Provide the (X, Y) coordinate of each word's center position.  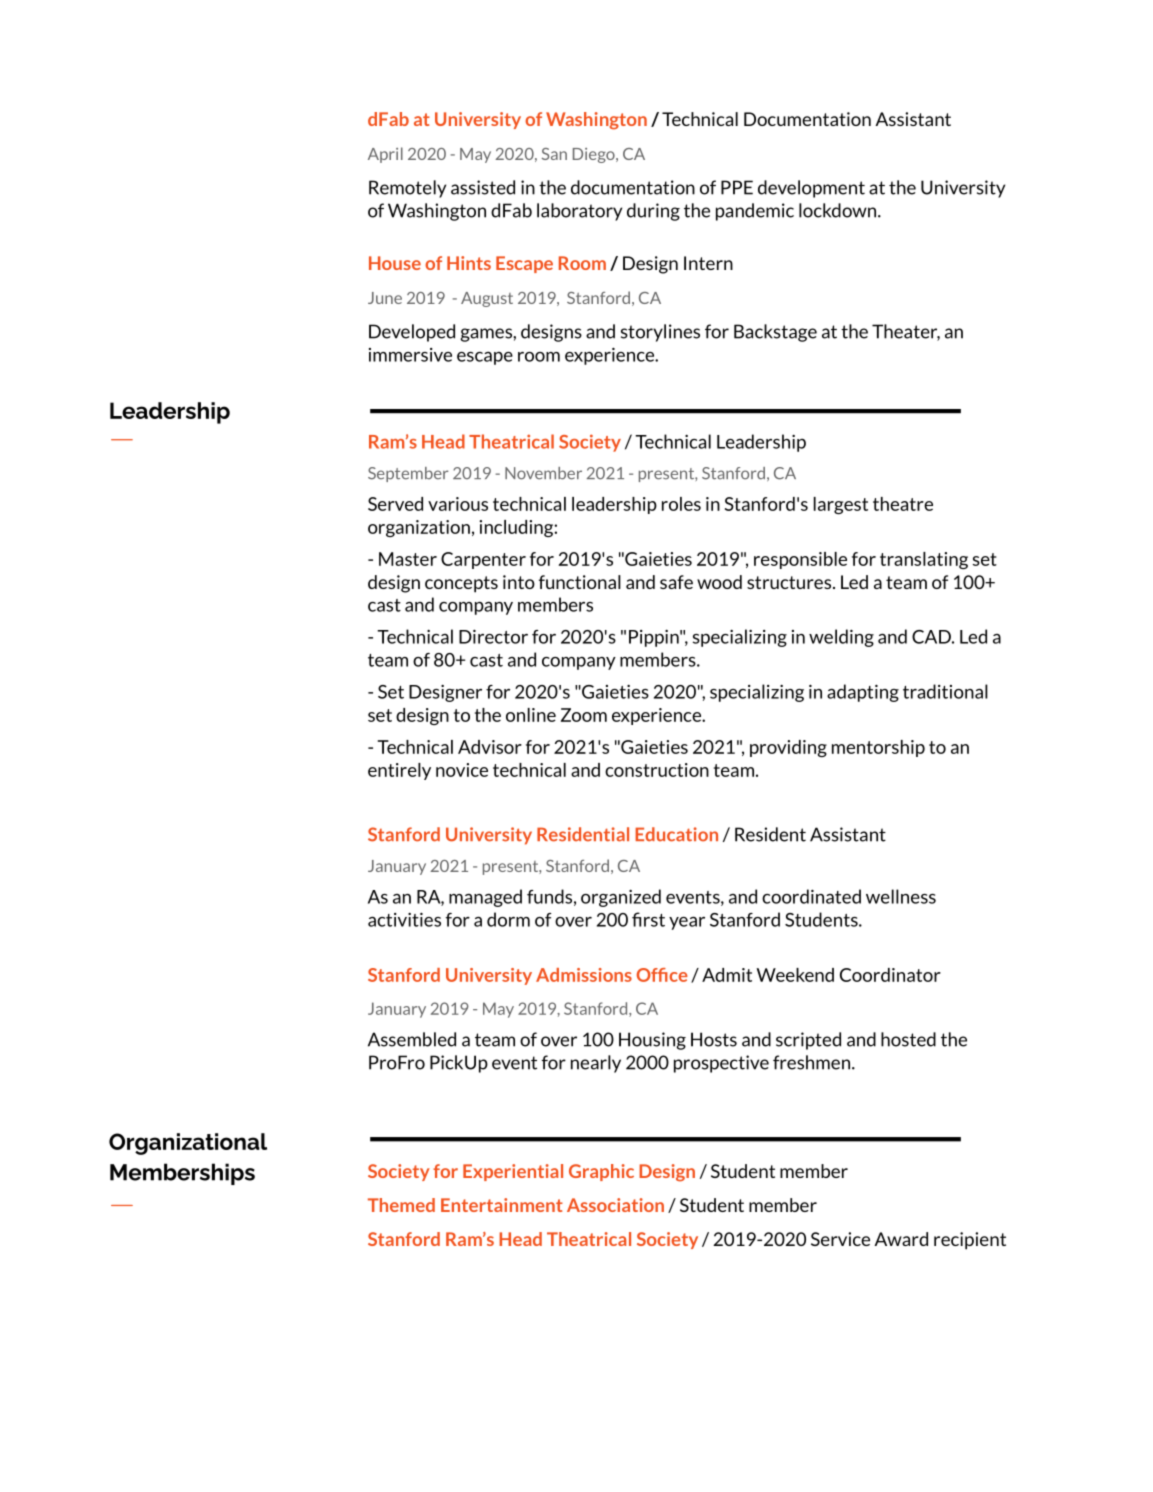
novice (462, 770)
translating (924, 560)
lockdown (839, 210)
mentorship (878, 748)
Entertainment (502, 1205)
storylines (660, 333)
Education (676, 834)
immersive (410, 355)
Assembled (412, 1039)
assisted (483, 187)
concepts (461, 584)
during (653, 212)
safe (676, 582)
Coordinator (890, 975)
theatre (903, 504)
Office (662, 975)
